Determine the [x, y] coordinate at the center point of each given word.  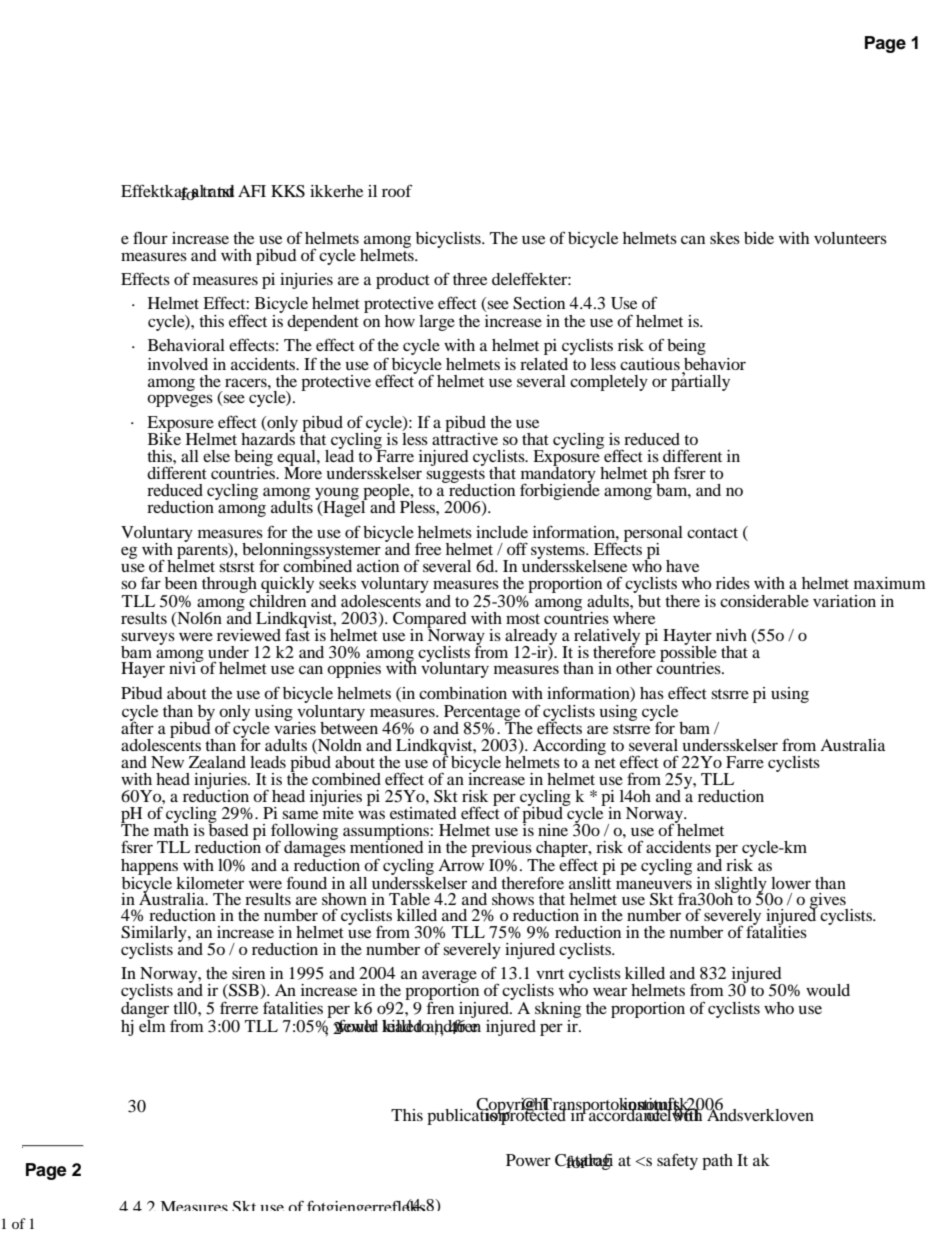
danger [145, 1011]
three [470, 279]
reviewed [249, 635]
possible [688, 653]
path [717, 1162]
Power [528, 1160]
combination [463, 693]
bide [759, 238]
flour [150, 237]
